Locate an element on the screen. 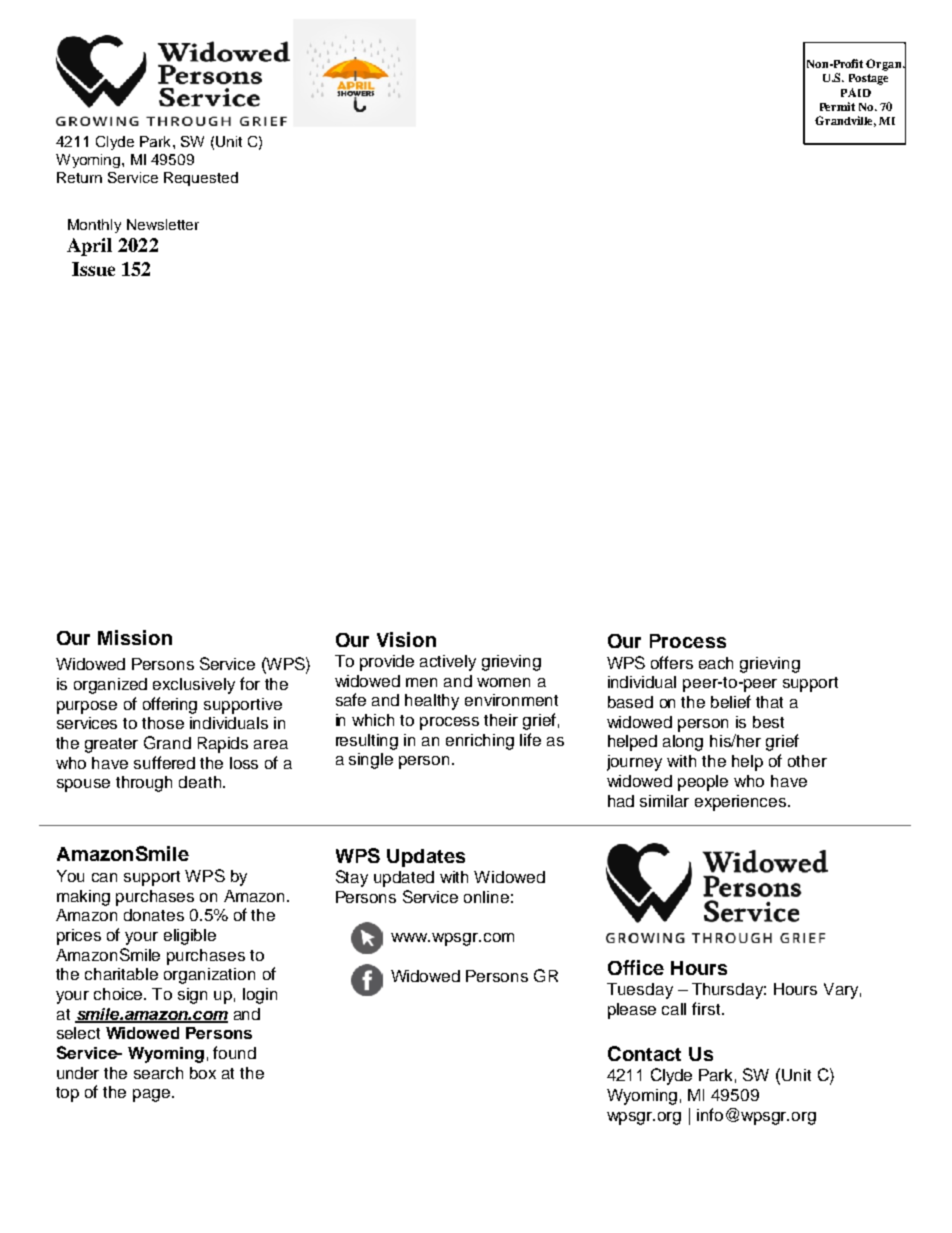 This screenshot has width=952, height=1233. Requested is located at coordinates (201, 179).
